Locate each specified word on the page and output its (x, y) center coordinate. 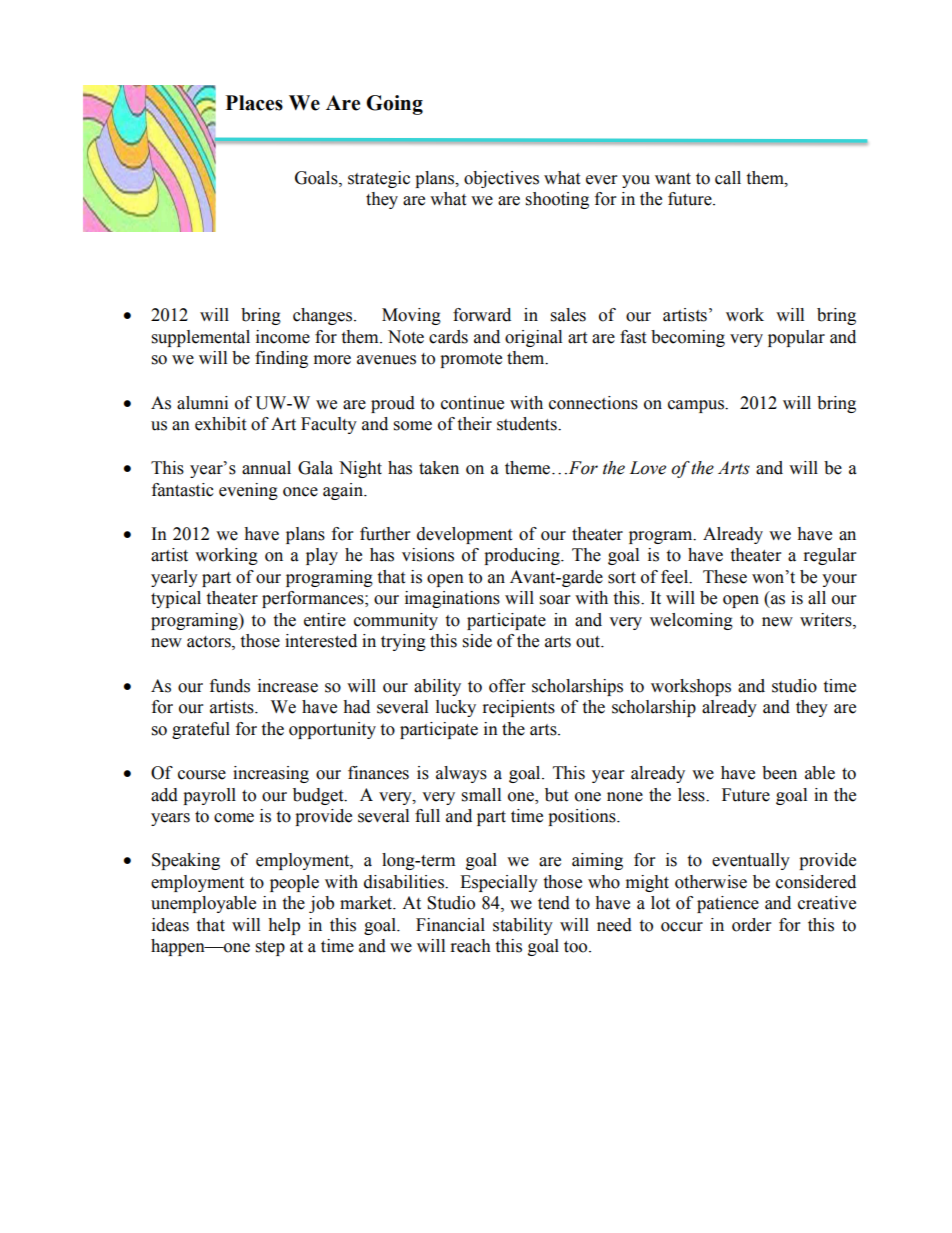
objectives (501, 179)
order (751, 925)
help (284, 926)
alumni (202, 403)
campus (697, 406)
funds (230, 686)
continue (472, 403)
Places (254, 103)
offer (507, 686)
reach (471, 946)
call (728, 178)
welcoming (691, 621)
